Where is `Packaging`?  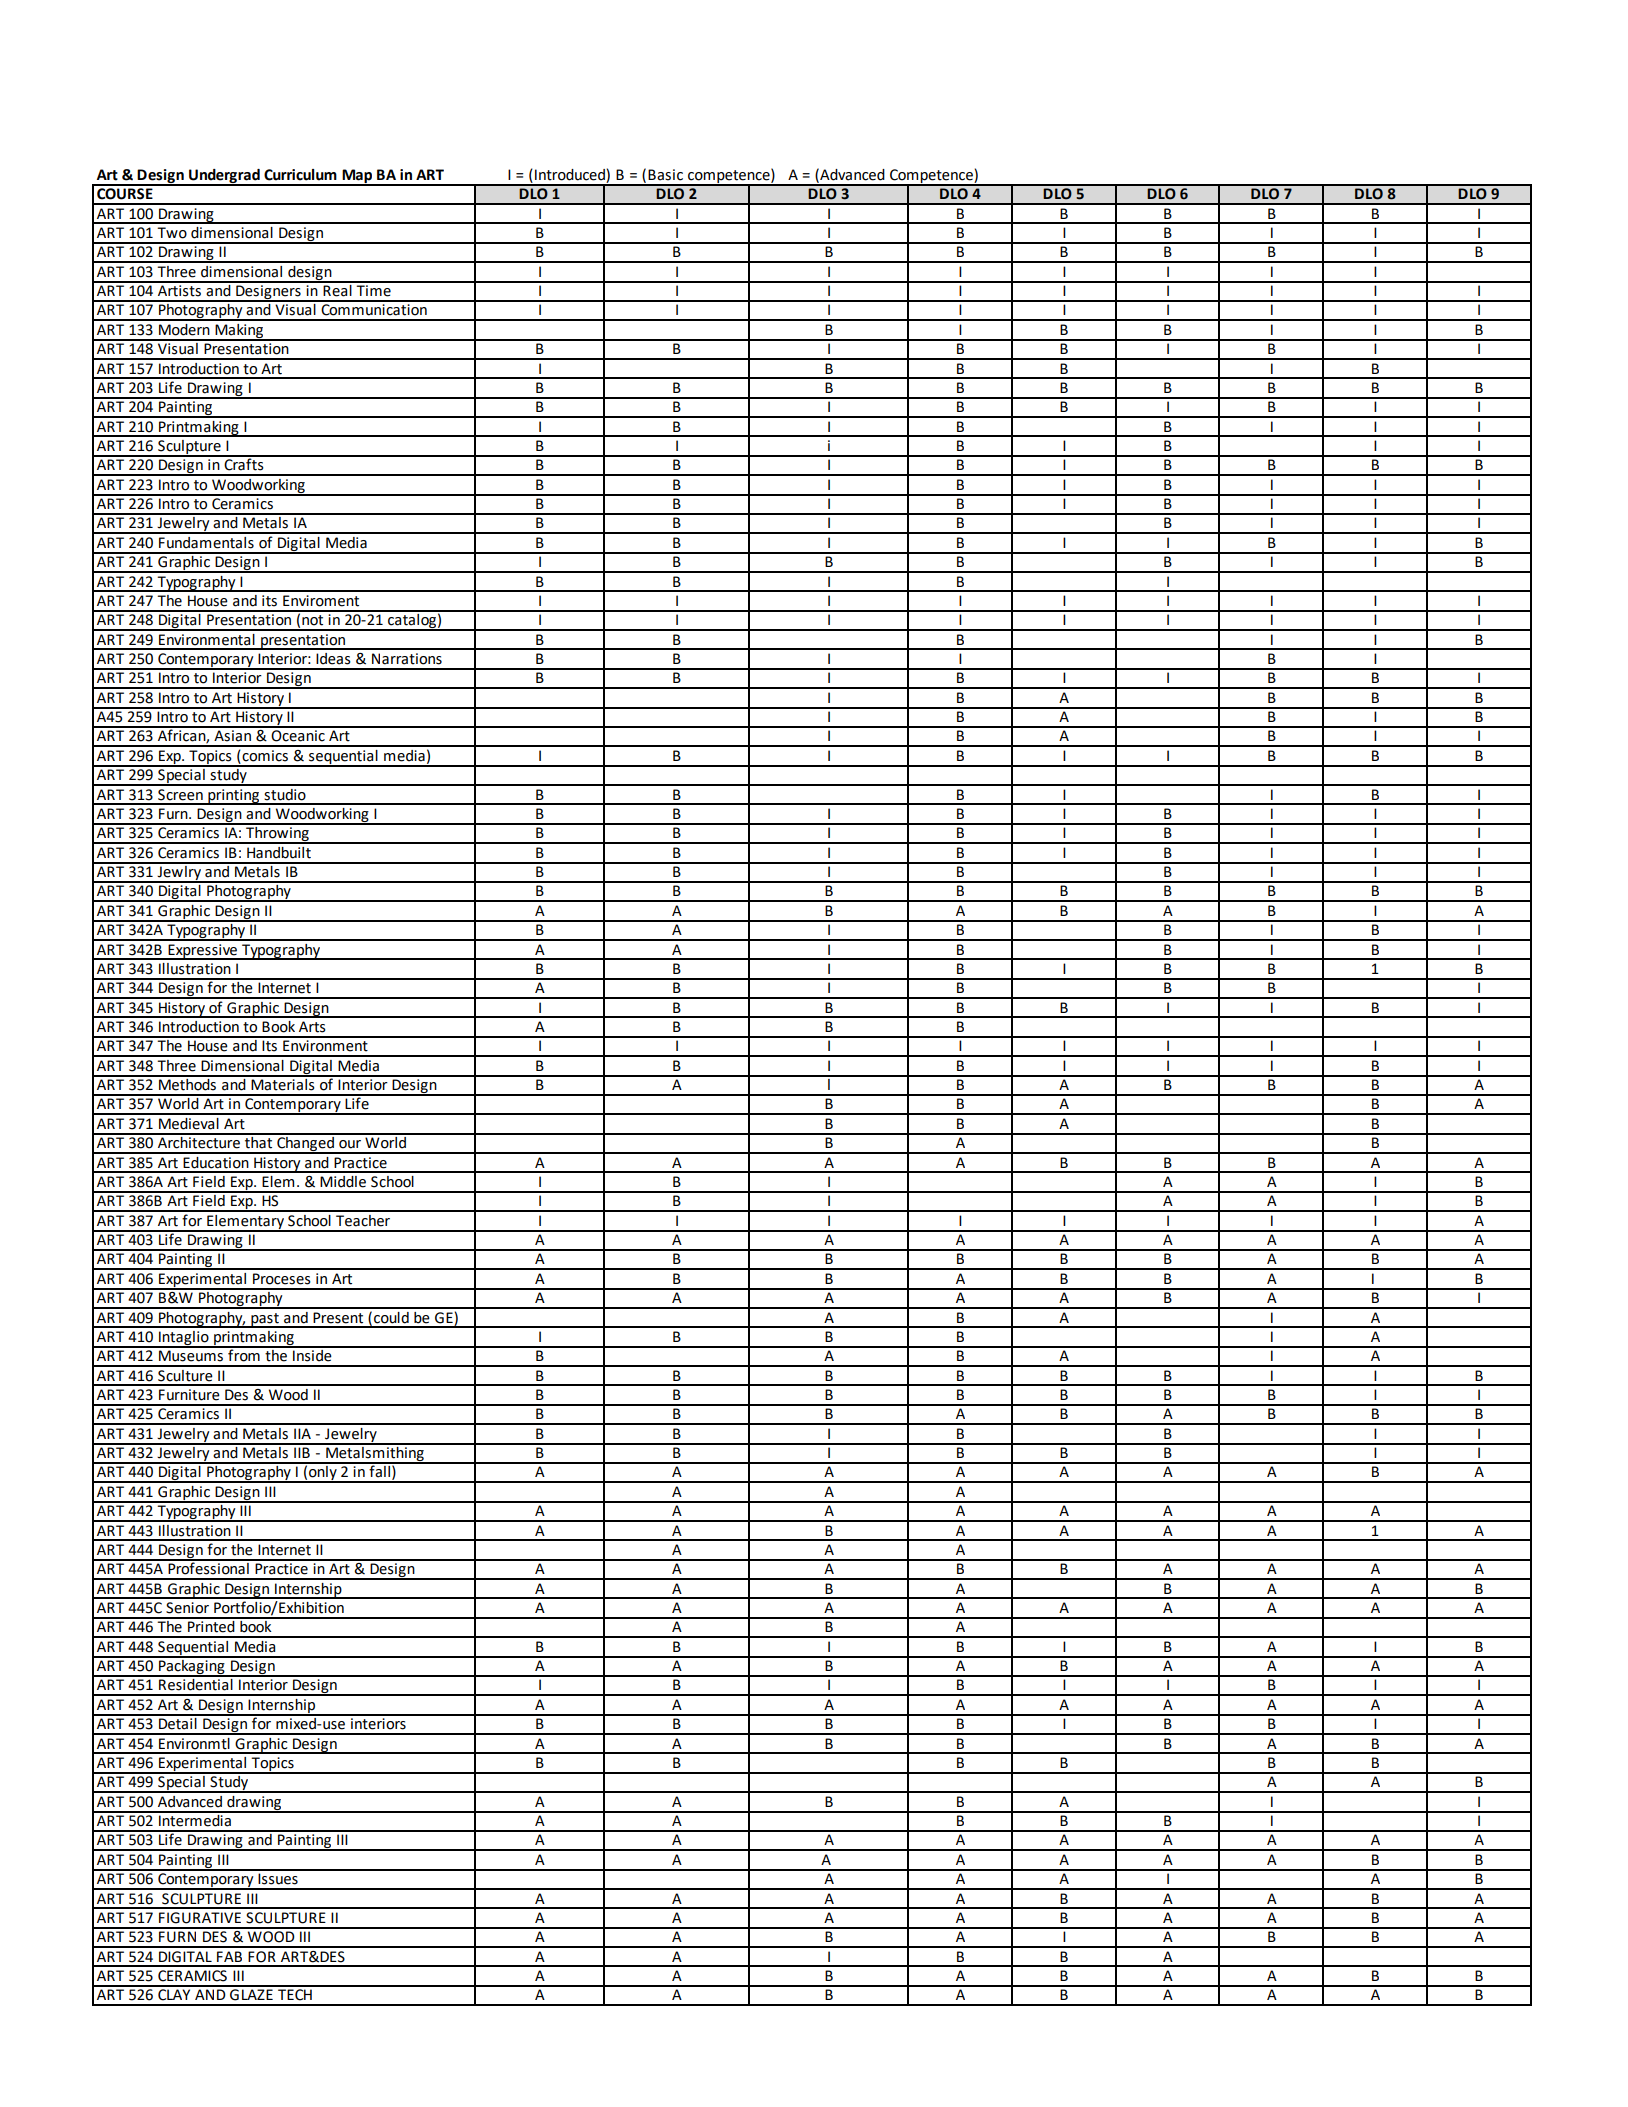 Packaging is located at coordinates (192, 1667).
